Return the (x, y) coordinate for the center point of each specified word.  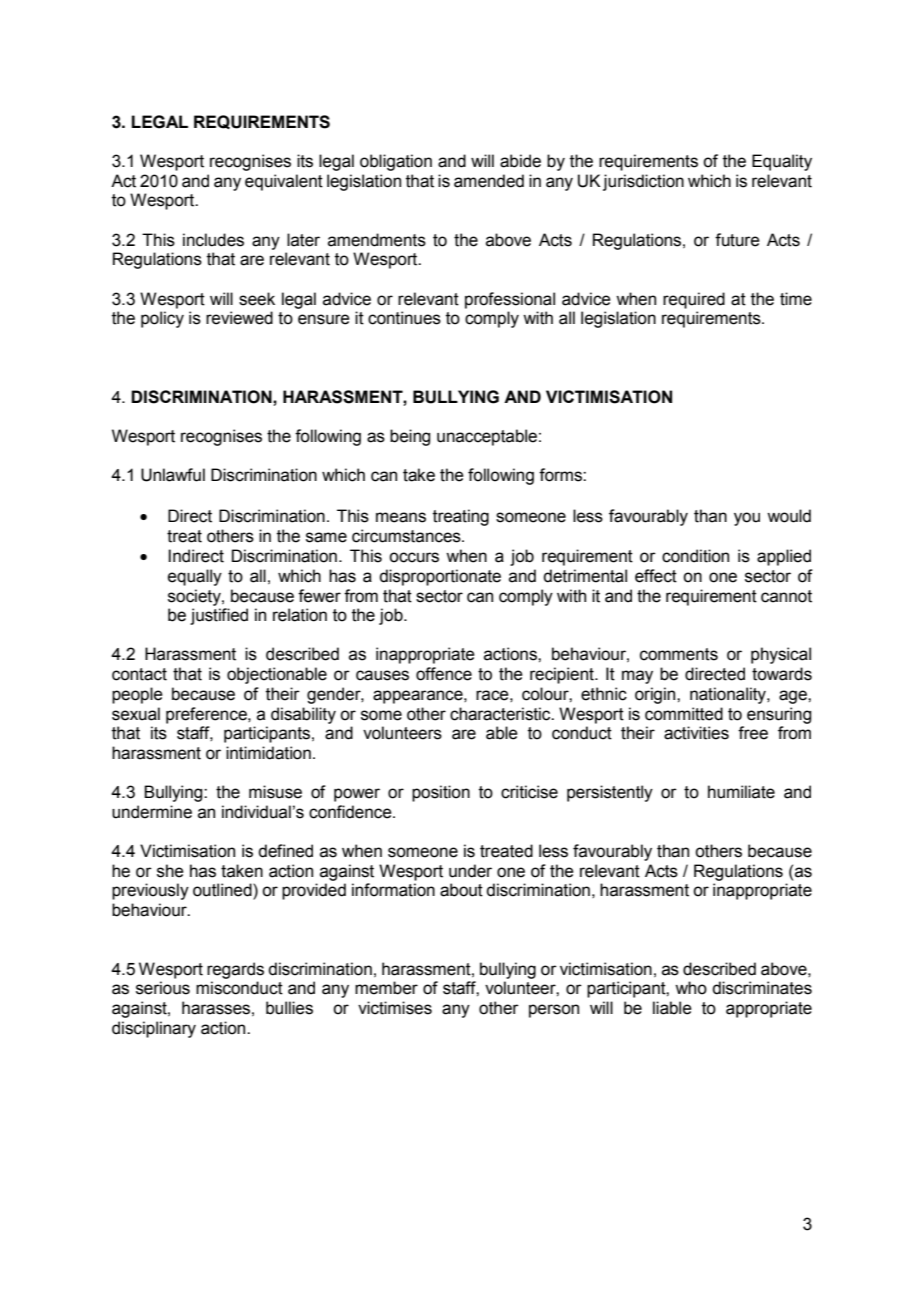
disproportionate (440, 577)
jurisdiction (643, 182)
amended (489, 181)
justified (219, 616)
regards (235, 970)
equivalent (284, 182)
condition (695, 556)
